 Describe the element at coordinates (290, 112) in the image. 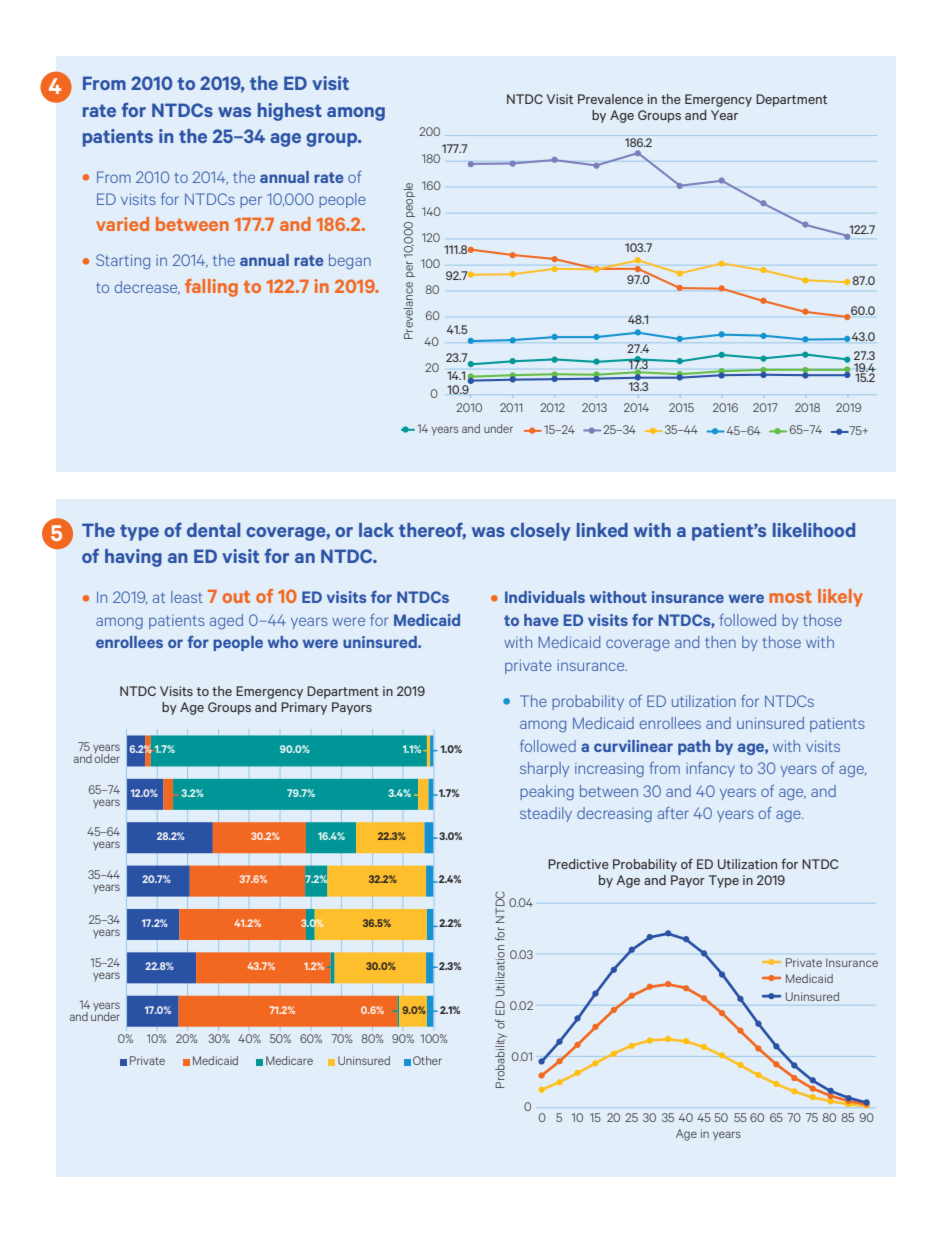

I see `highest` at that location.
